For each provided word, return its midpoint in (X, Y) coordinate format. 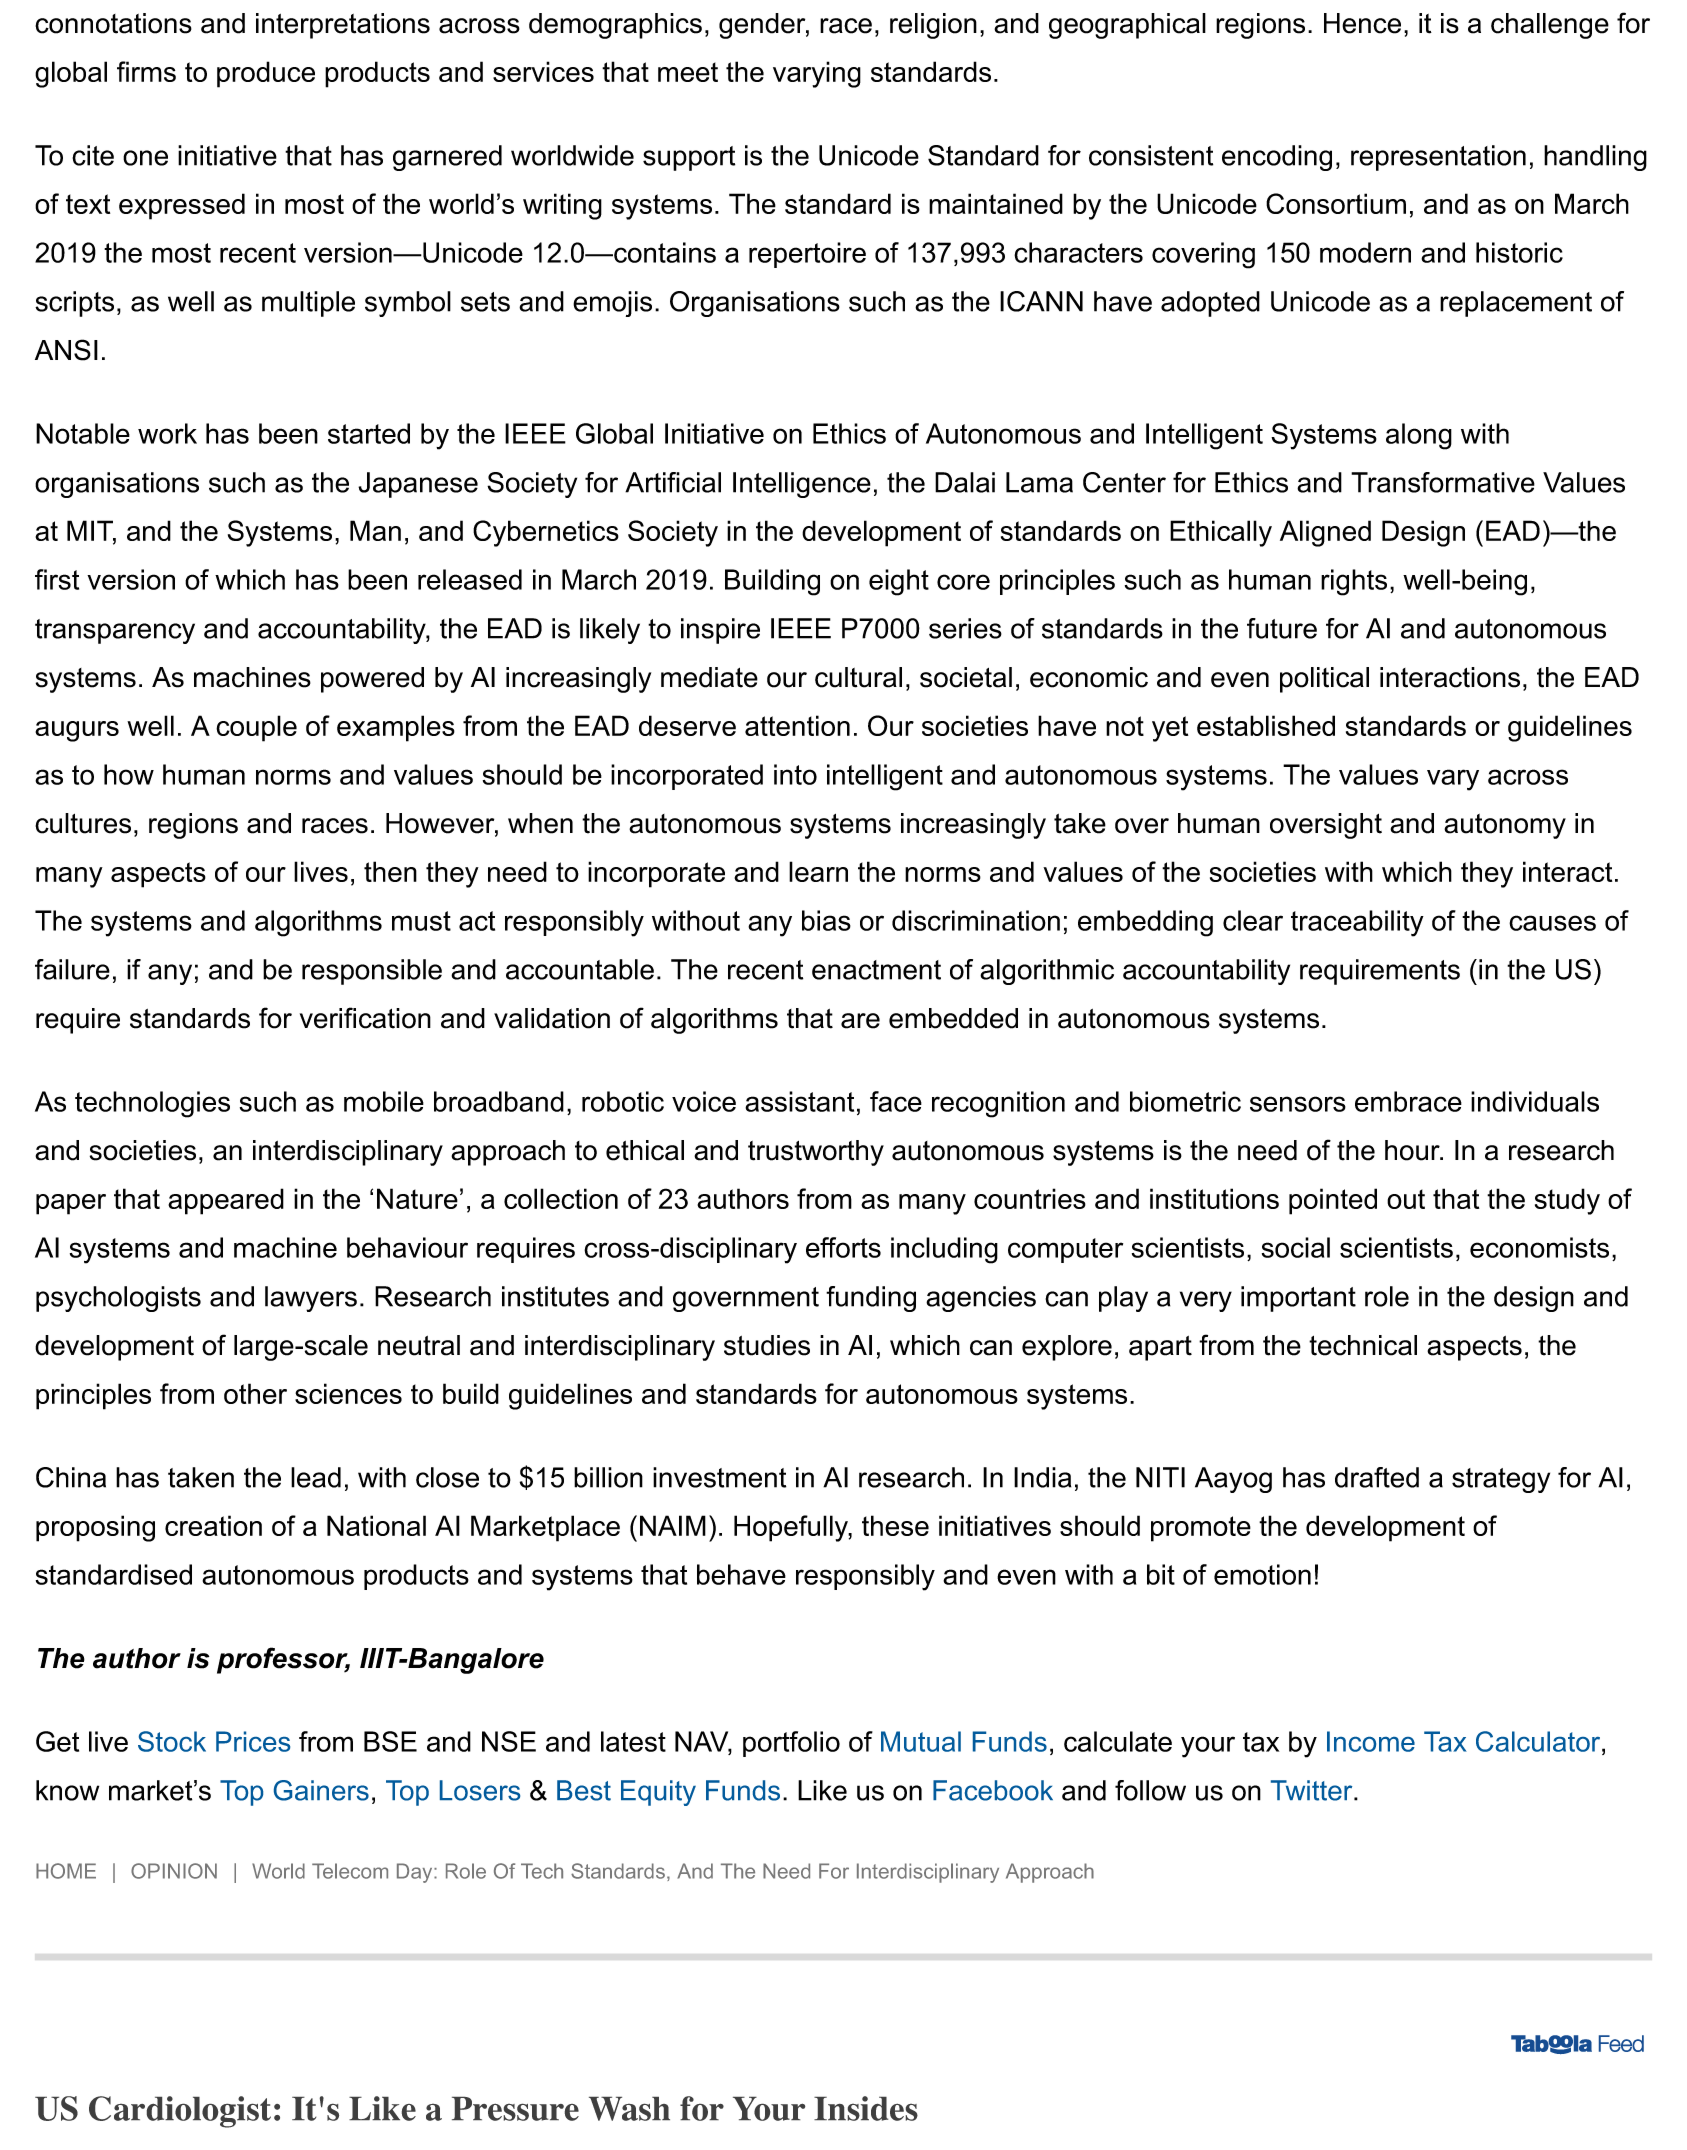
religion (933, 26)
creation (213, 1525)
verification (365, 1018)
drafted (1377, 1477)
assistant (799, 1101)
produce (266, 74)
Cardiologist (180, 2112)
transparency (115, 631)
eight (899, 582)
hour (1413, 1150)
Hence (1362, 23)
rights (1354, 582)
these (895, 1525)
